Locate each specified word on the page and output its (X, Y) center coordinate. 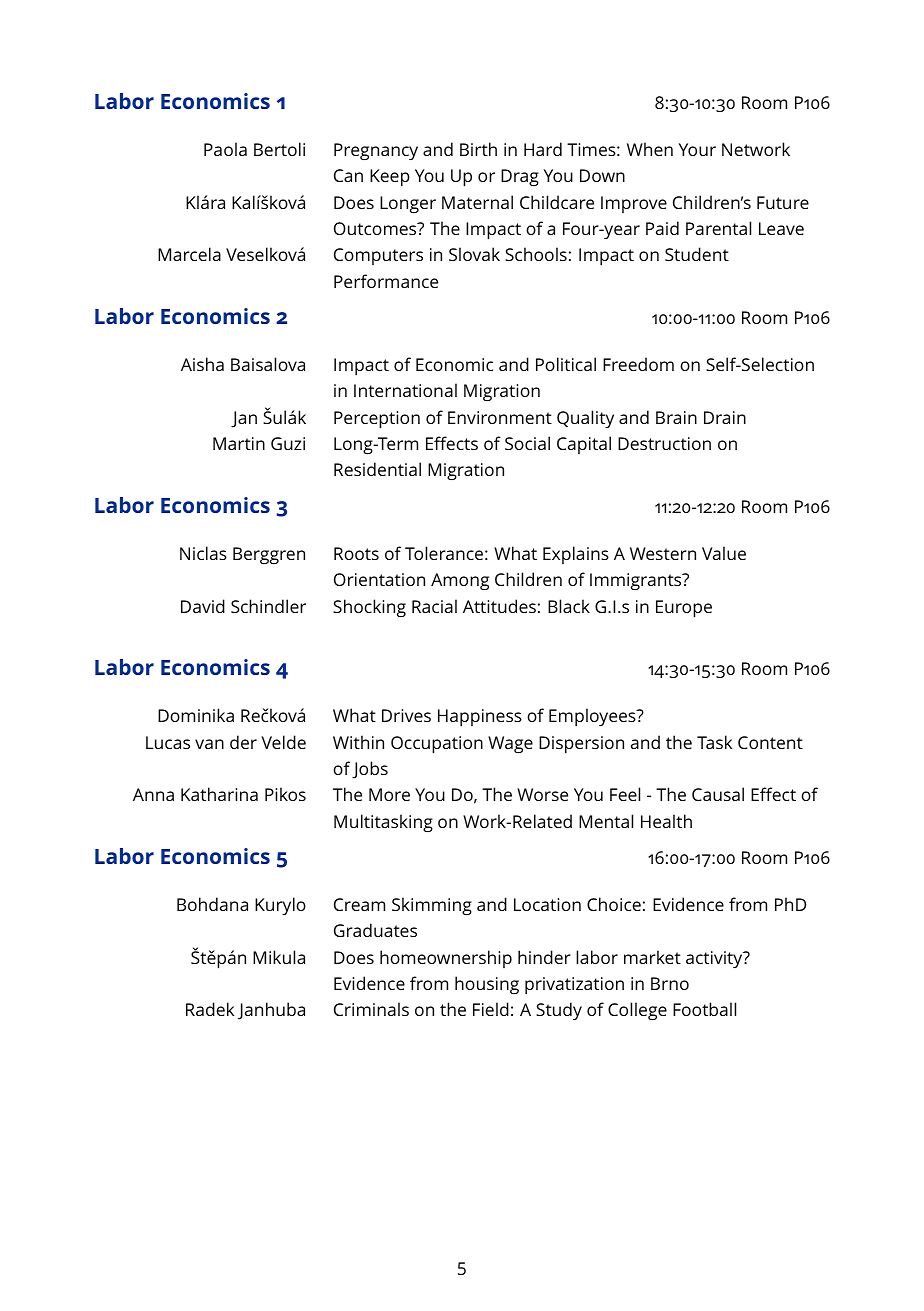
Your (697, 149)
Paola (225, 149)
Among (460, 581)
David (203, 606)
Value (724, 553)
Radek (210, 1009)
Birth (478, 149)
